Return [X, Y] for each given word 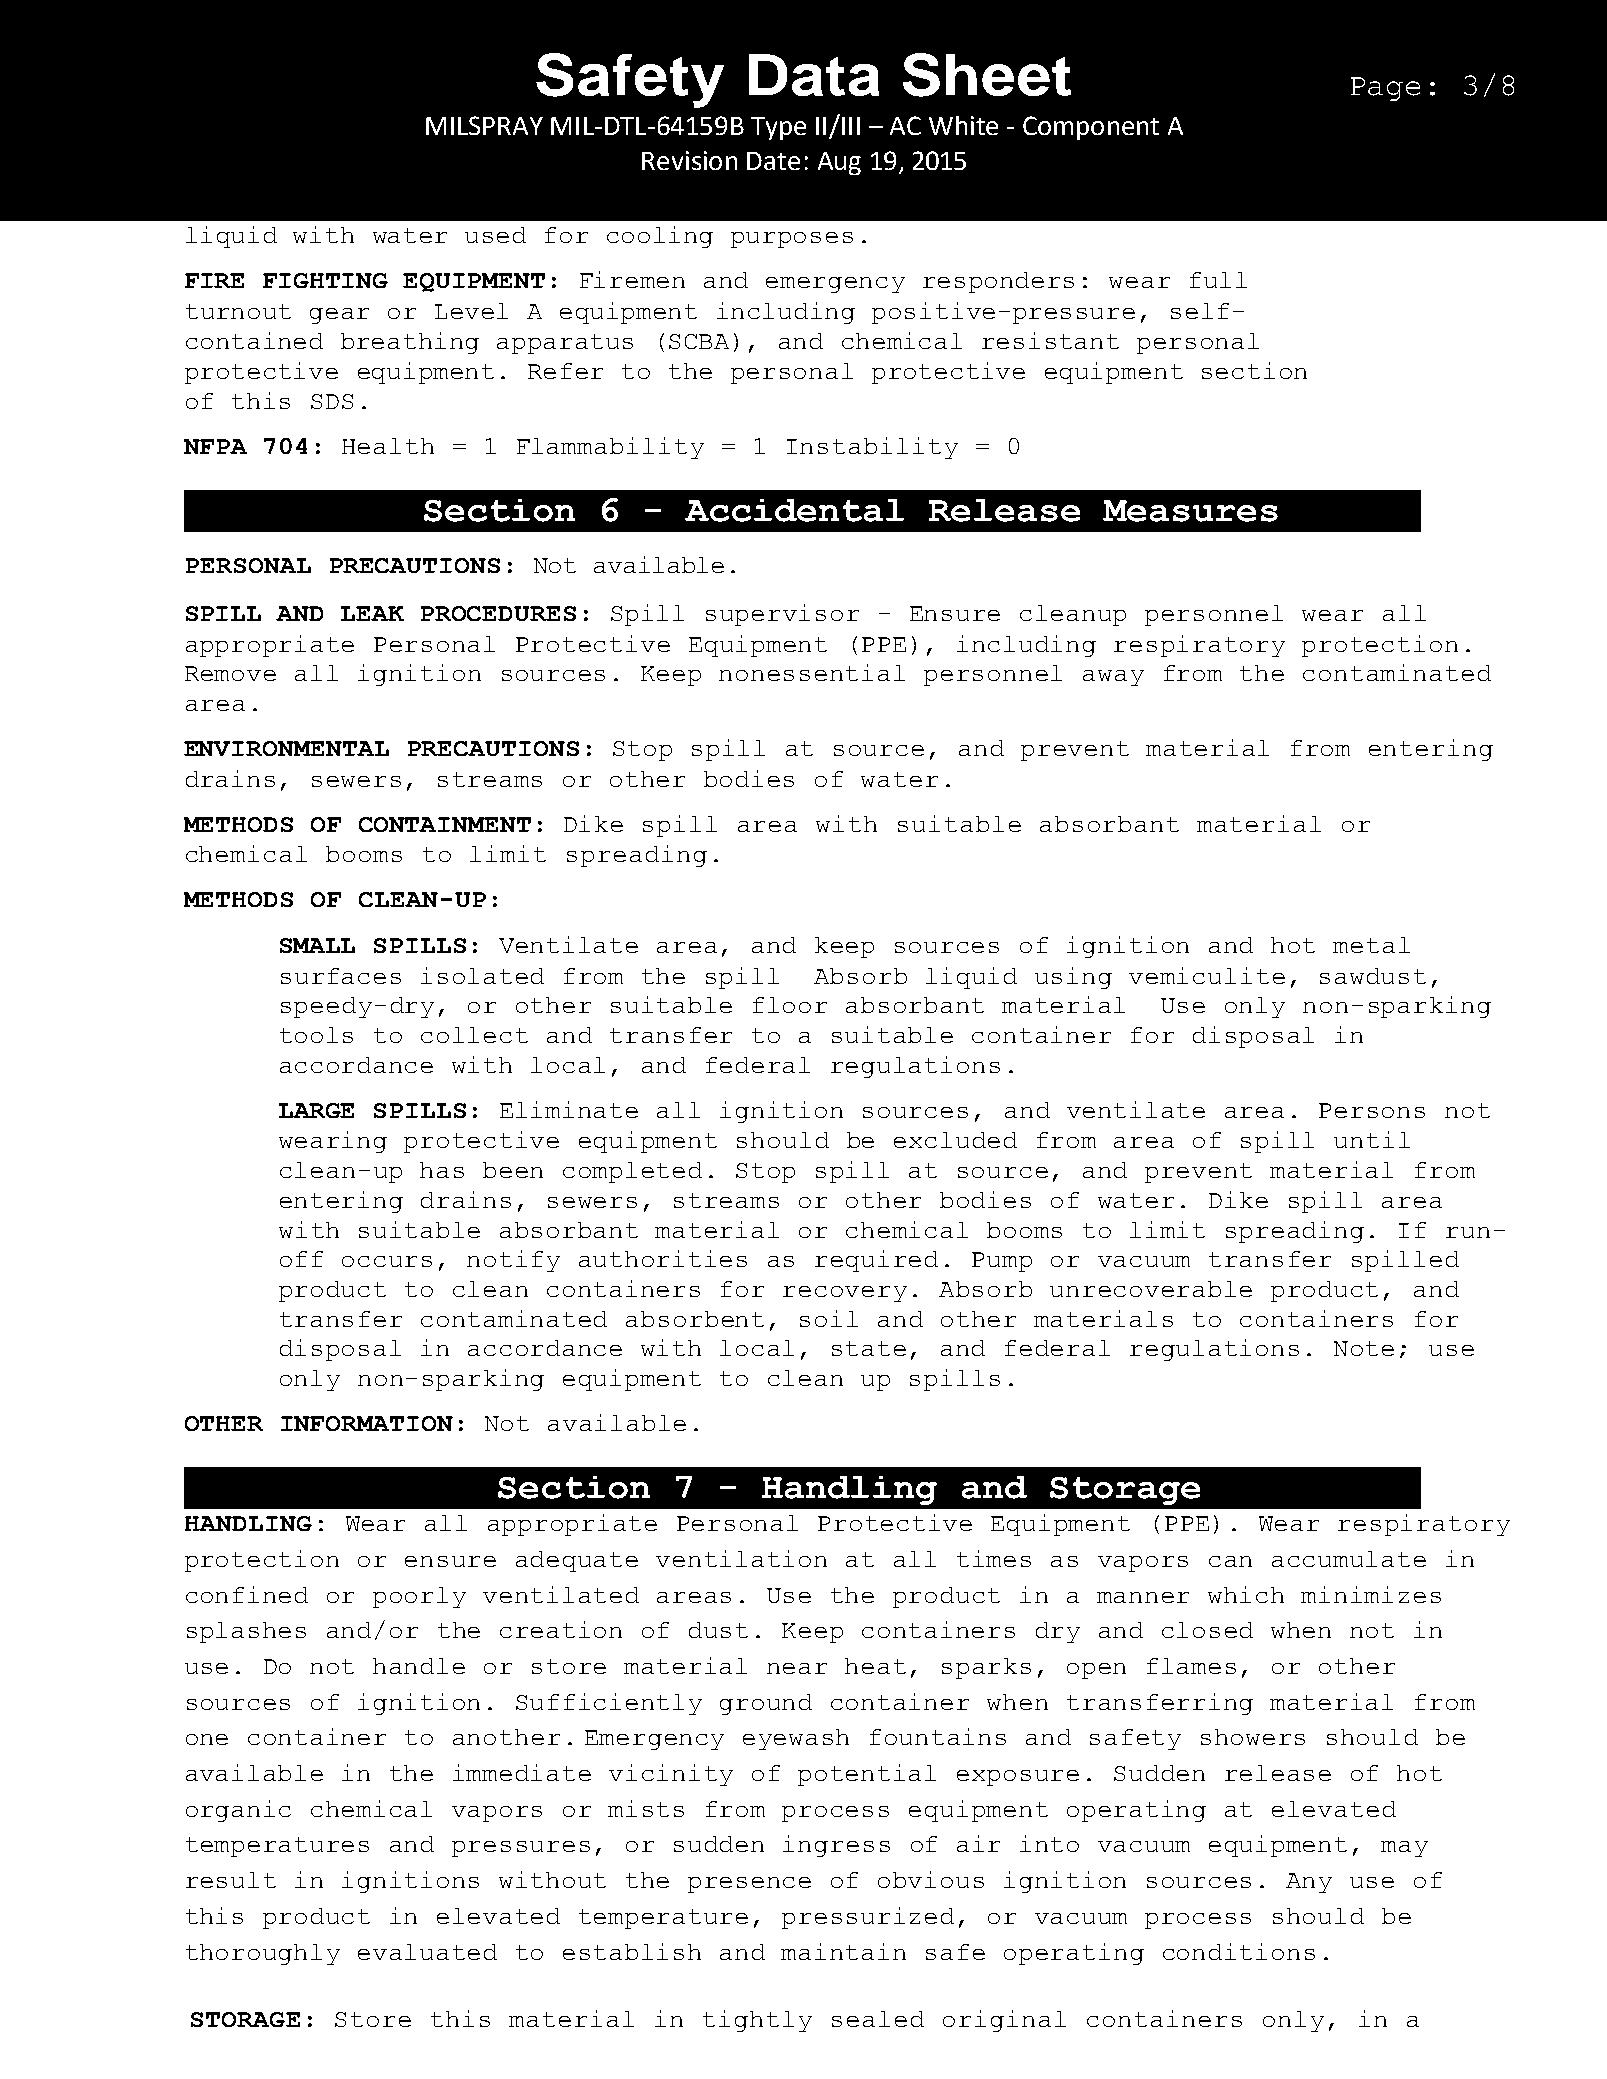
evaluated [427, 1952]
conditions [1239, 1951]
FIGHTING [325, 280]
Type [778, 128]
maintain [843, 1951]
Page [1385, 89]
